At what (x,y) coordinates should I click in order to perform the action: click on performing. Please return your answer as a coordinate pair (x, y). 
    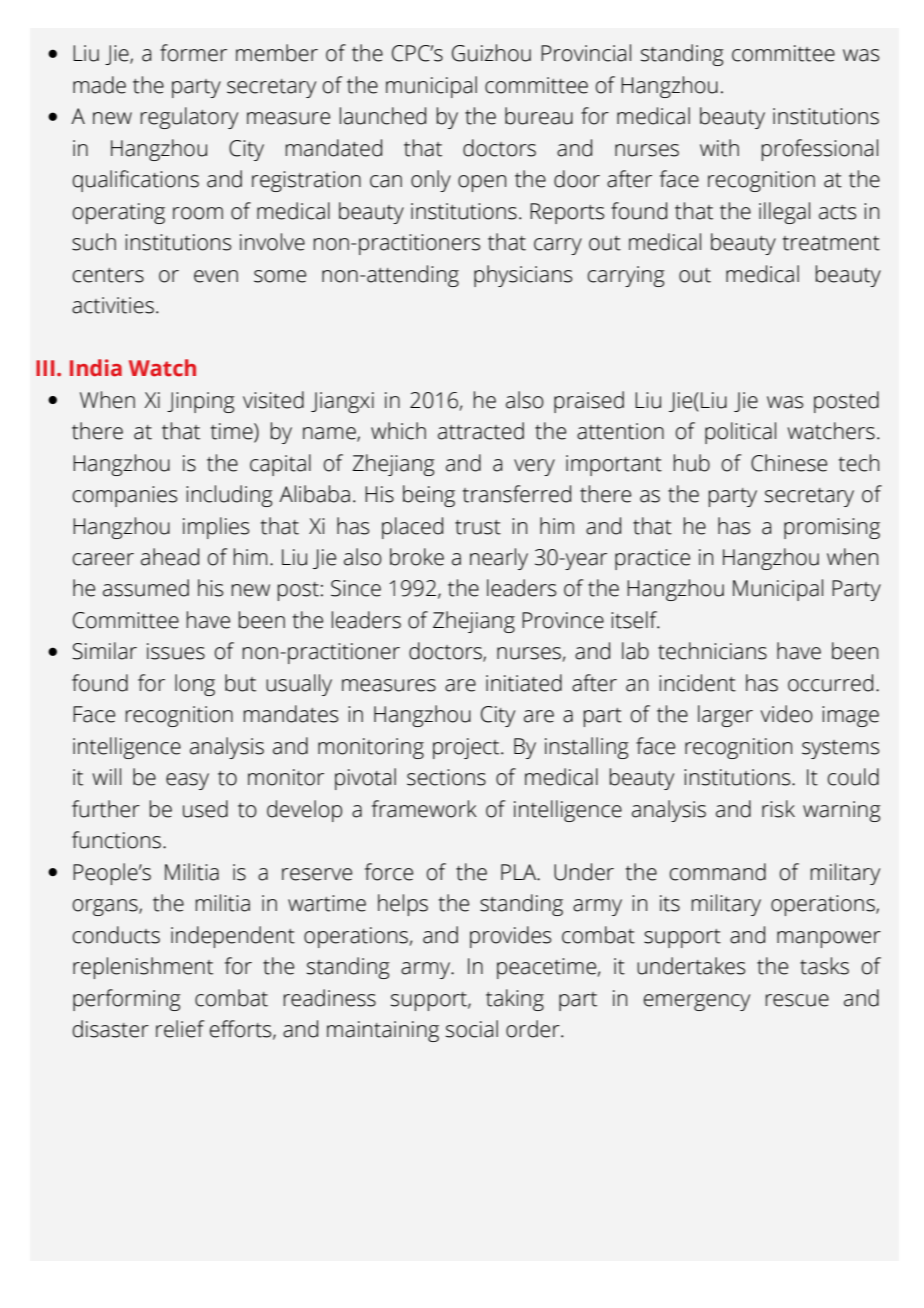
    Looking at the image, I should click on (127, 1000).
